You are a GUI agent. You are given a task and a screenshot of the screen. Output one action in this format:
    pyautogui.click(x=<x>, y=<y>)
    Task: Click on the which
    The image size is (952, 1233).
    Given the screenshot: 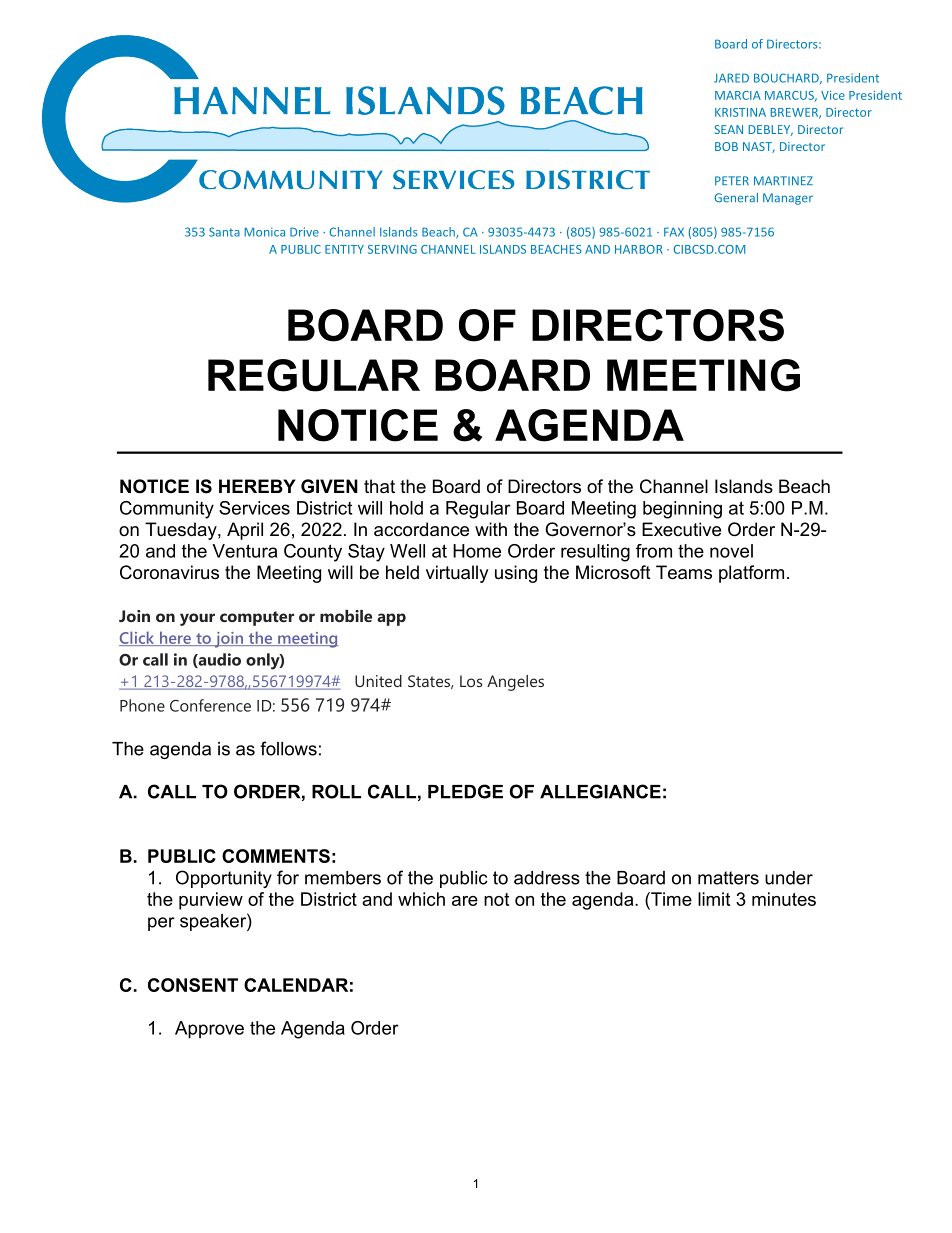 What is the action you would take?
    pyautogui.click(x=421, y=899)
